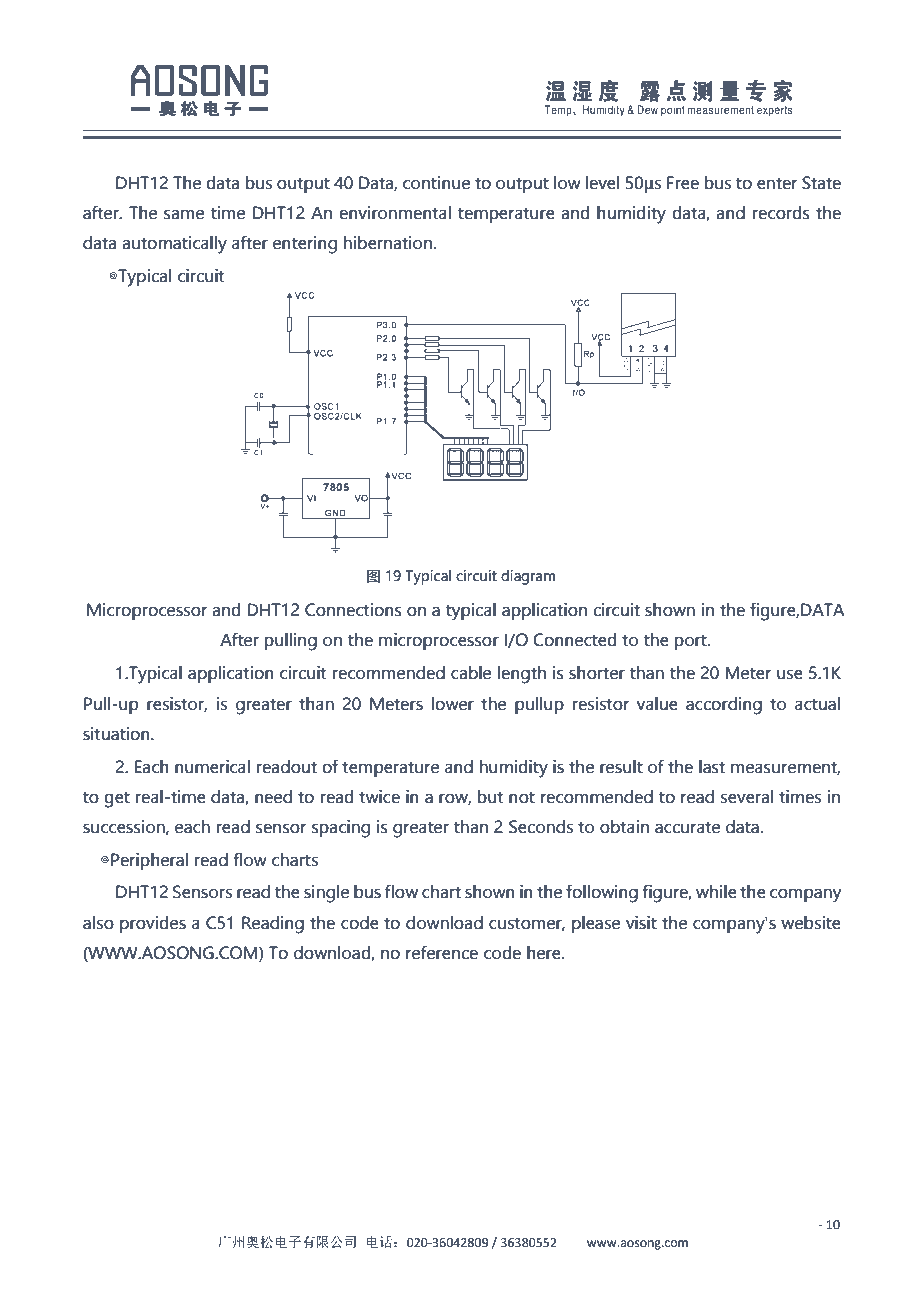  What do you see at coordinates (174, 245) in the page?
I see `automatically` at bounding box center [174, 245].
